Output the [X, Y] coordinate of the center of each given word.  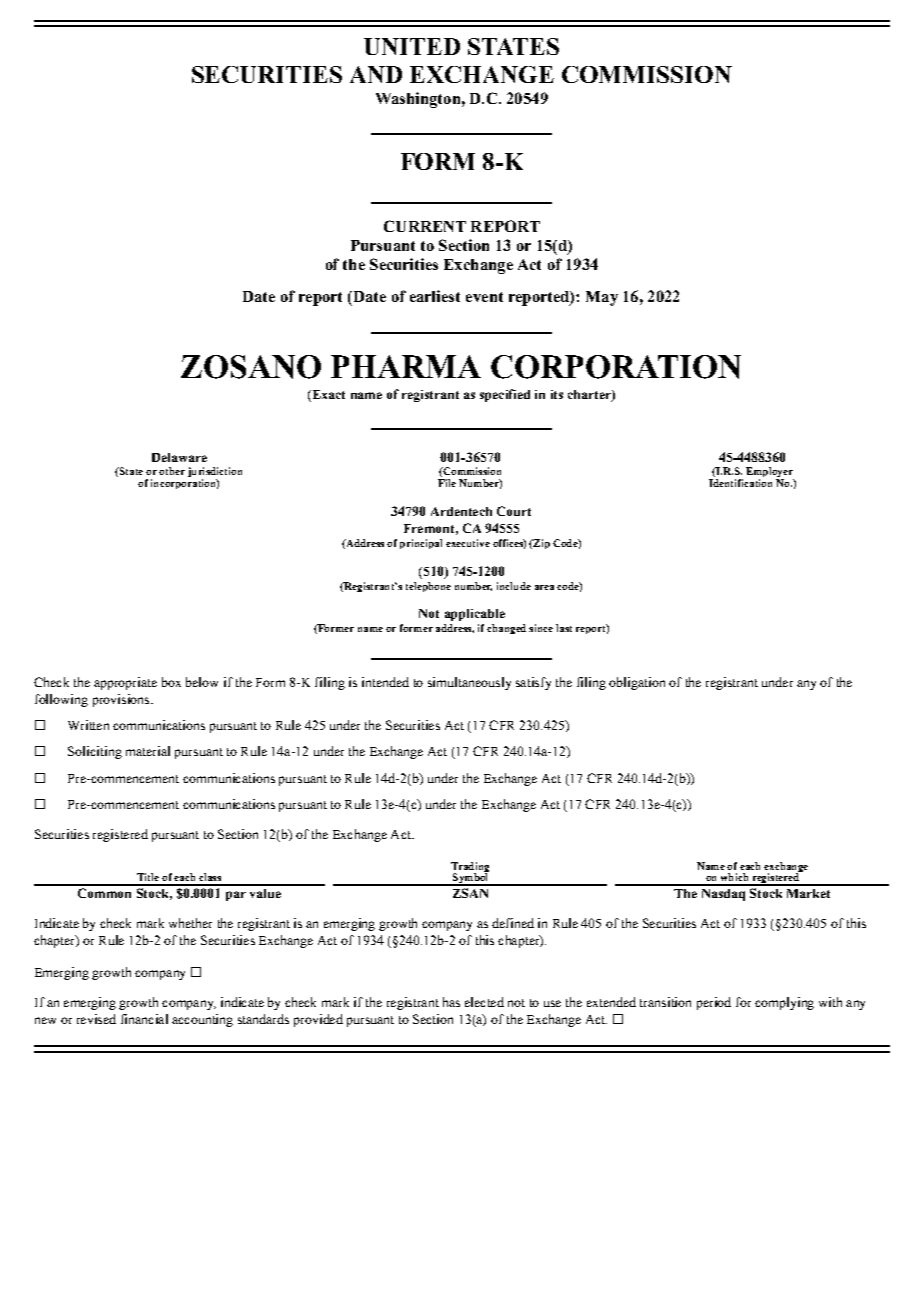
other [172, 471]
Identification [740, 483]
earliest [435, 296]
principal [421, 544]
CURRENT [425, 226]
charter [590, 396]
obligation [637, 683]
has [451, 1002]
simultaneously [469, 683]
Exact [327, 396]
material [148, 751]
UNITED [412, 46]
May [602, 298]
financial [144, 1019]
